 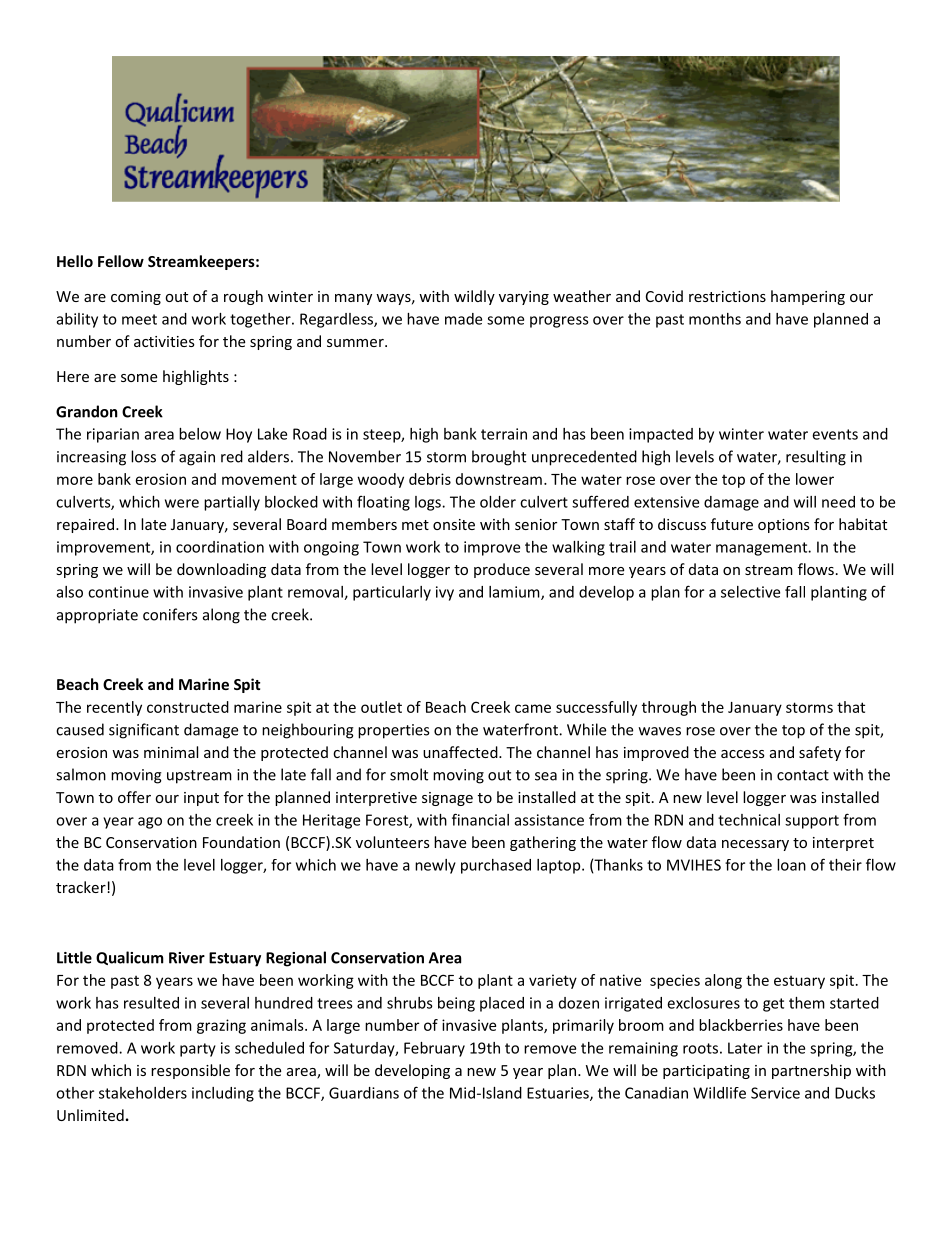 What do you see at coordinates (775, 1093) in the screenshot?
I see `Service` at bounding box center [775, 1093].
